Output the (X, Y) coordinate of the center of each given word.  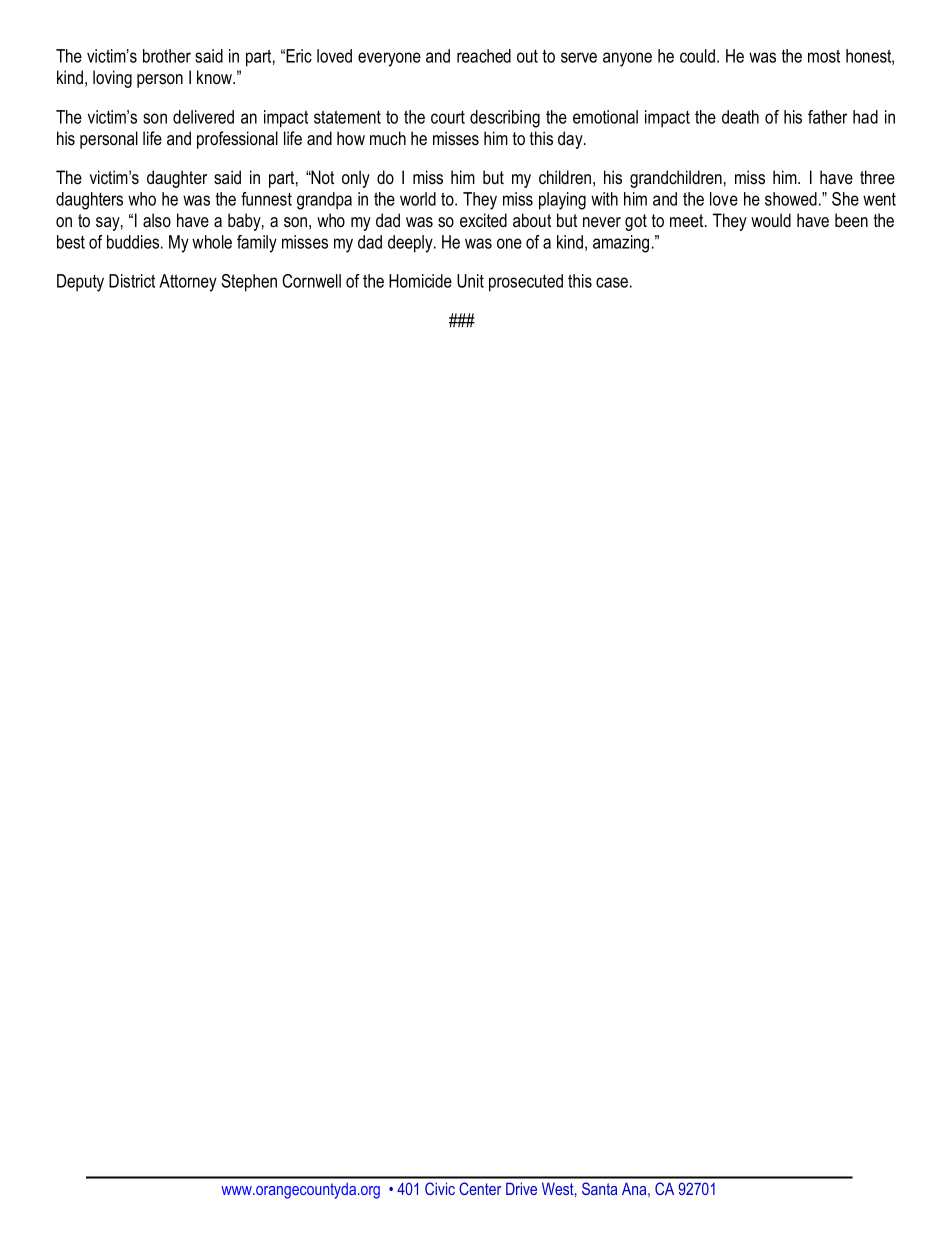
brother (167, 56)
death (740, 117)
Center (480, 1188)
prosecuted (526, 283)
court (448, 117)
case (612, 282)
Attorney (188, 283)
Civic (440, 1188)
